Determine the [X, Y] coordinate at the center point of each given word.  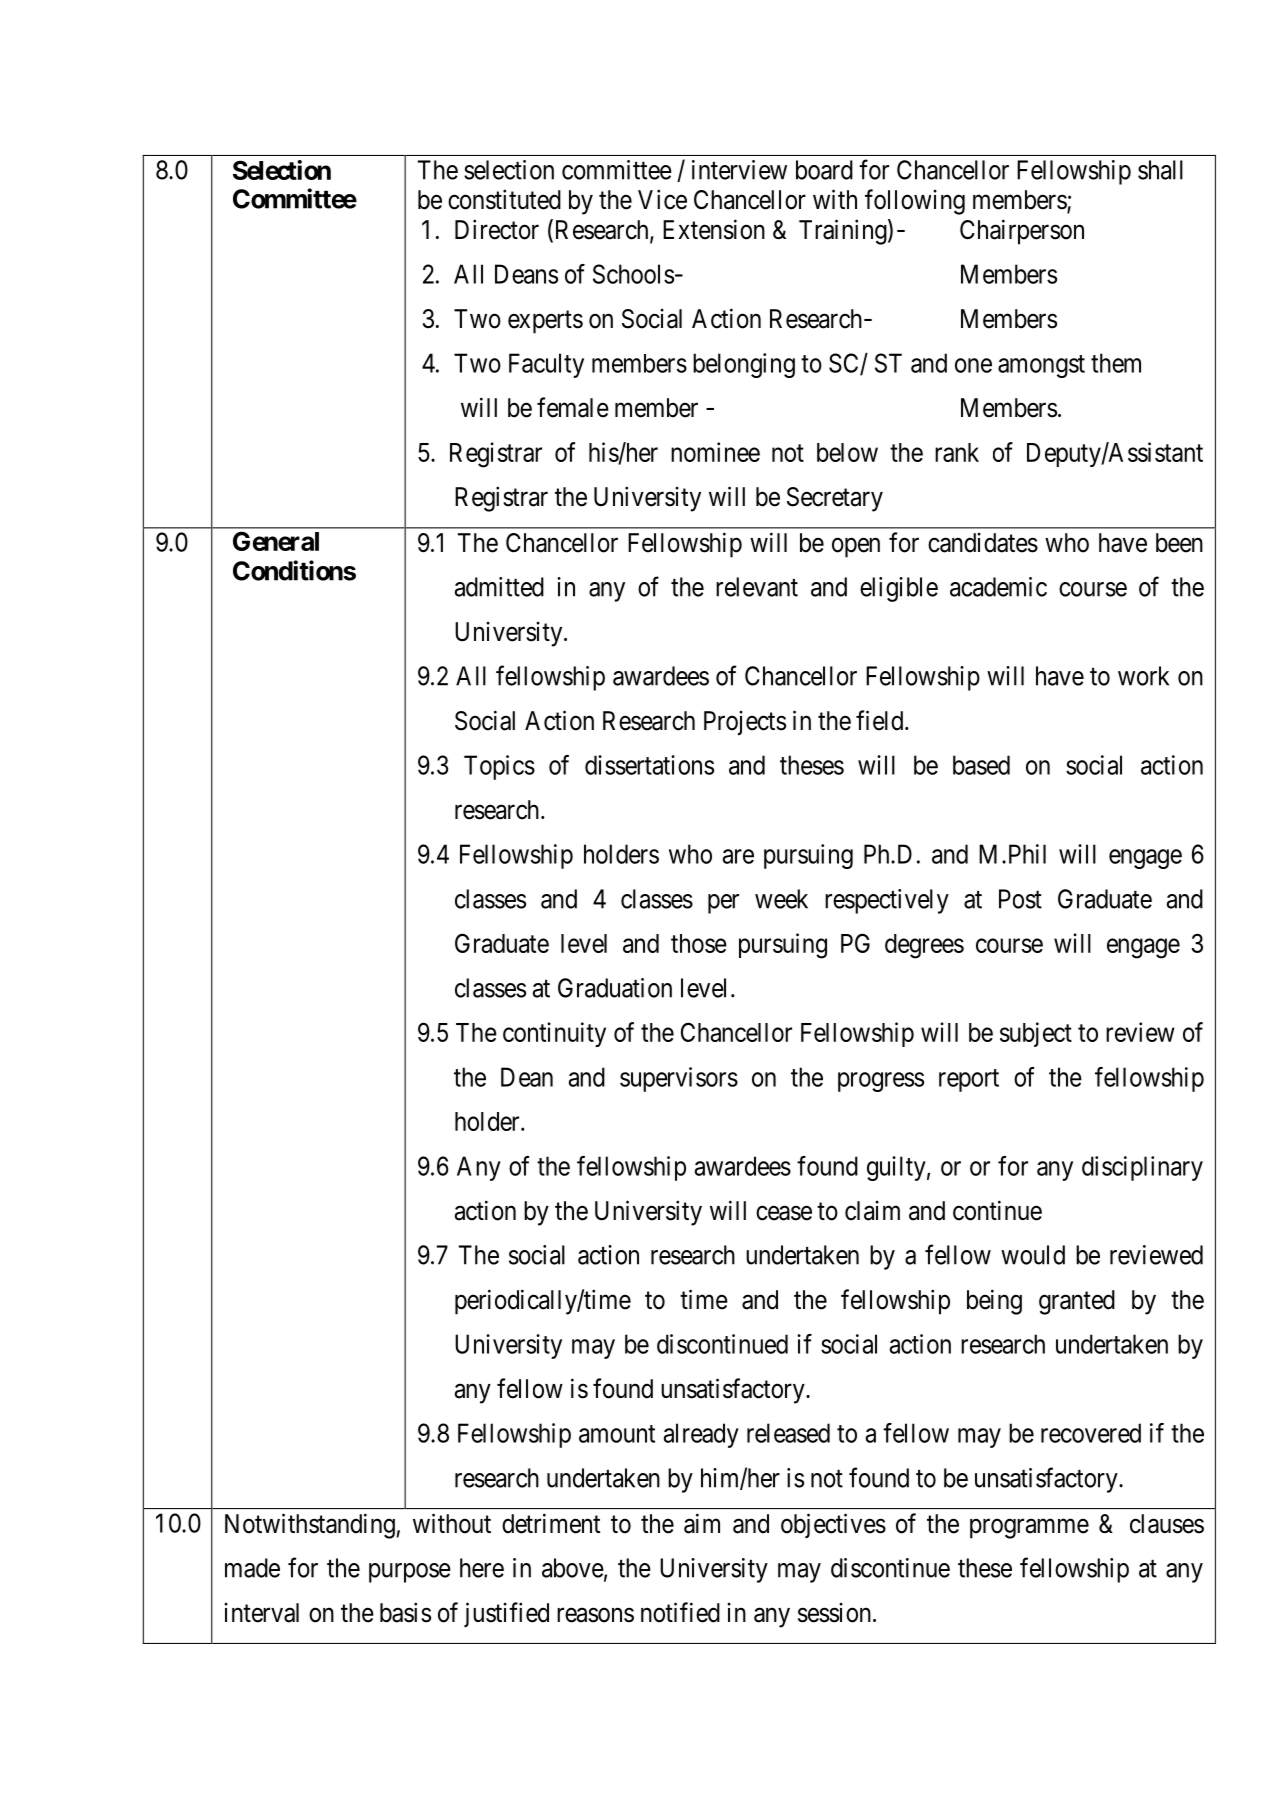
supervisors [679, 1079]
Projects [745, 723]
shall [1160, 170]
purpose [410, 1573]
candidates [983, 543]
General [276, 541]
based [981, 765]
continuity [554, 1034]
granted [1077, 1302]
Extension [714, 229]
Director [497, 229]
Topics [499, 767]
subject [1036, 1034]
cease [784, 1213]
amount [617, 1434]
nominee [715, 452]
